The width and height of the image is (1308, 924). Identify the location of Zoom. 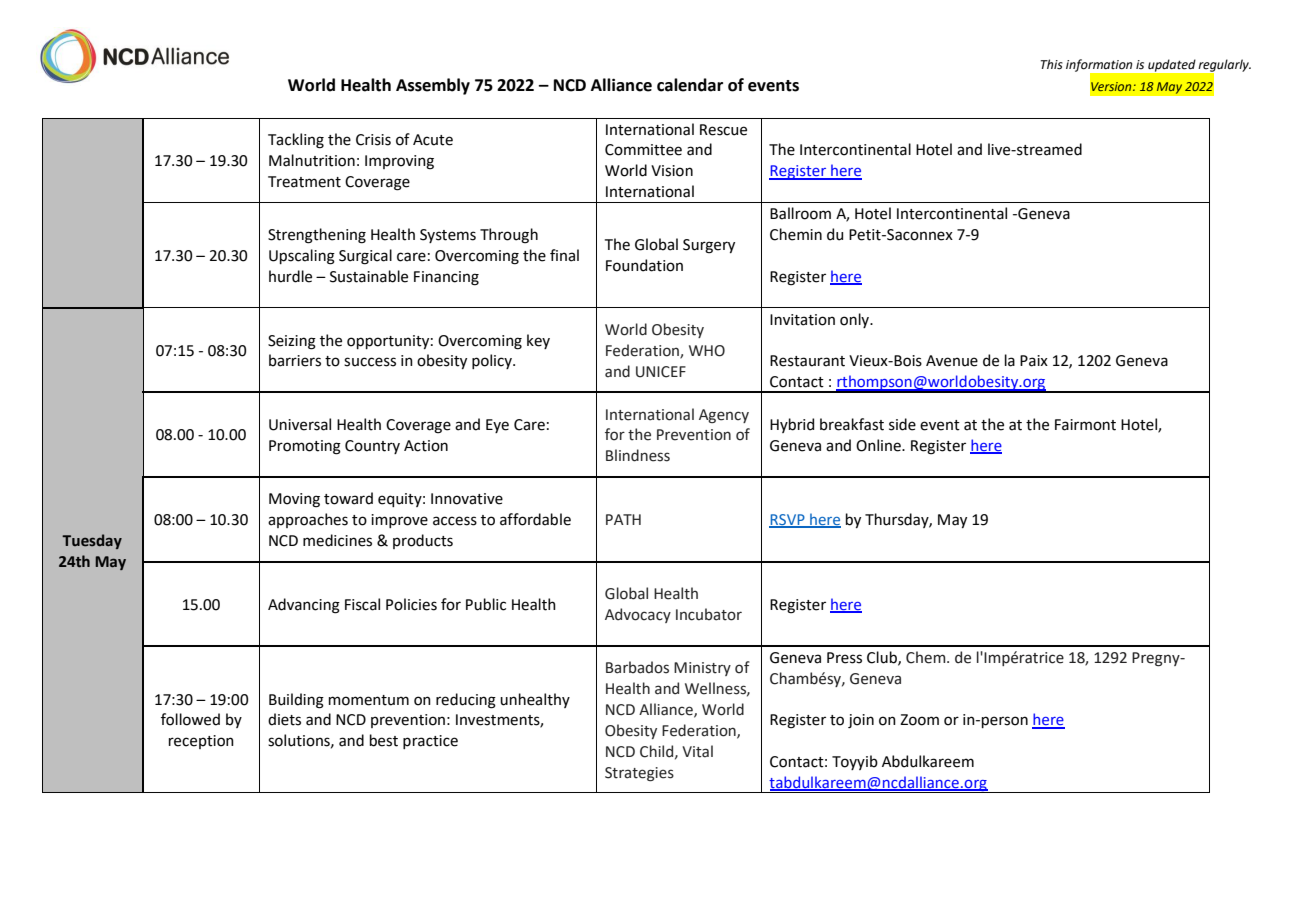
(919, 720).
